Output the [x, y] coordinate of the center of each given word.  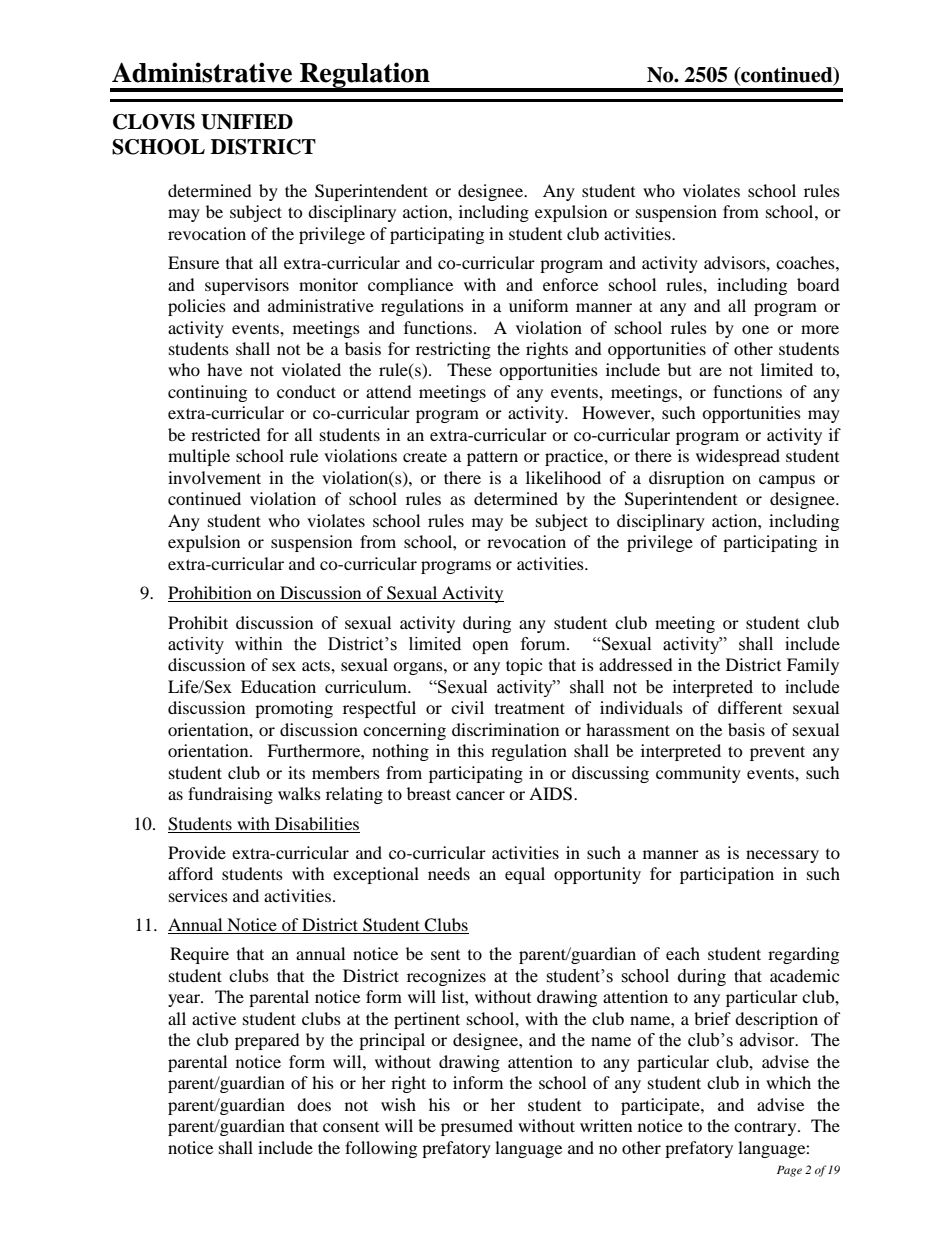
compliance [410, 286]
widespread [738, 457]
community [698, 774]
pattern [492, 458]
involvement [214, 477]
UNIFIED [247, 122]
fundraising [230, 795]
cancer [480, 795]
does [314, 1104]
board [818, 284]
